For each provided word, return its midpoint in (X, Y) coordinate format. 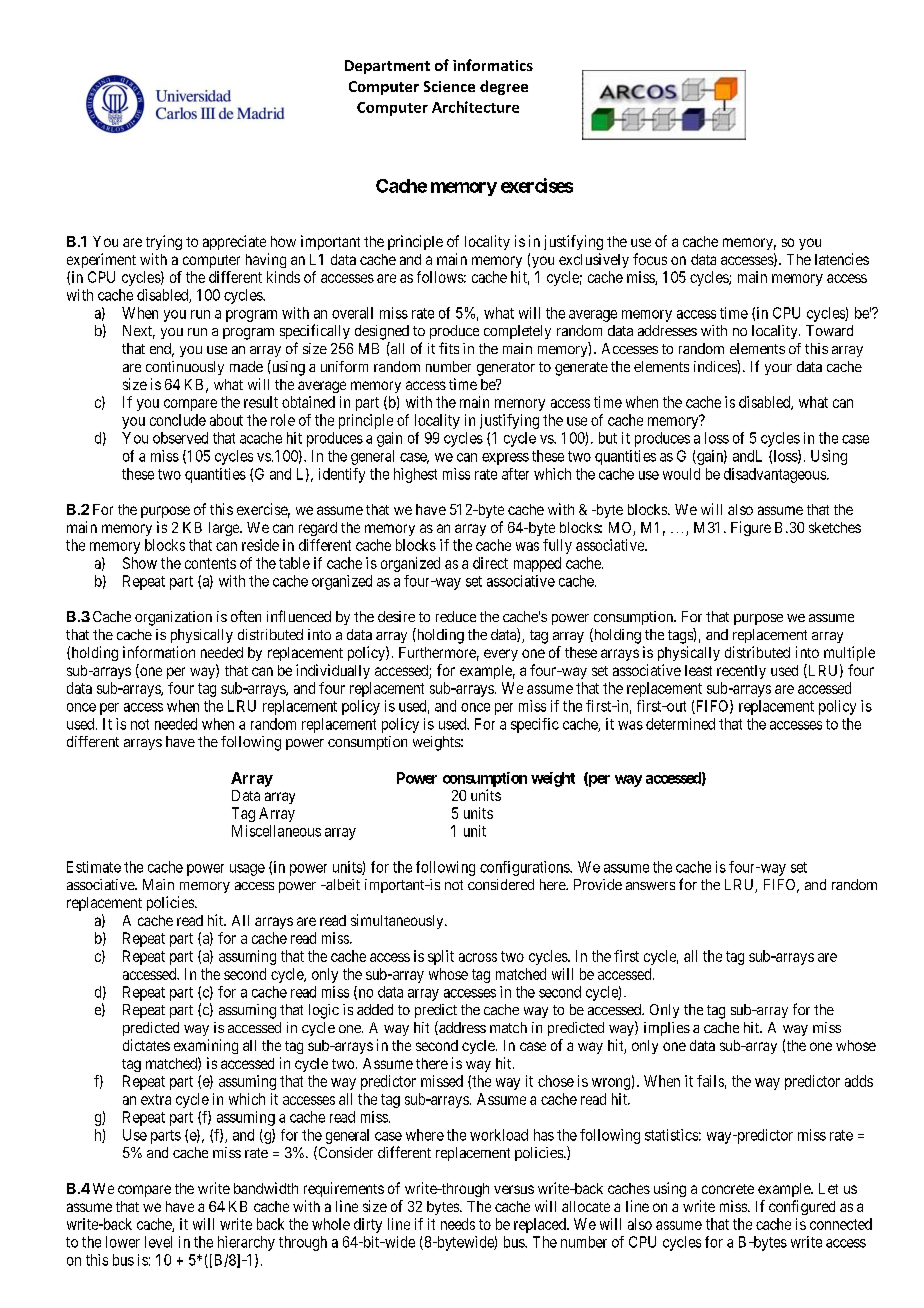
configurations (525, 868)
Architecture (475, 107)
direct (490, 563)
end (162, 350)
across (478, 957)
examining (206, 1046)
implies (667, 1029)
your (778, 369)
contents (210, 563)
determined (680, 724)
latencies (842, 259)
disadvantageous (776, 475)
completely (517, 332)
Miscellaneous (276, 831)
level (158, 1242)
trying (164, 242)
